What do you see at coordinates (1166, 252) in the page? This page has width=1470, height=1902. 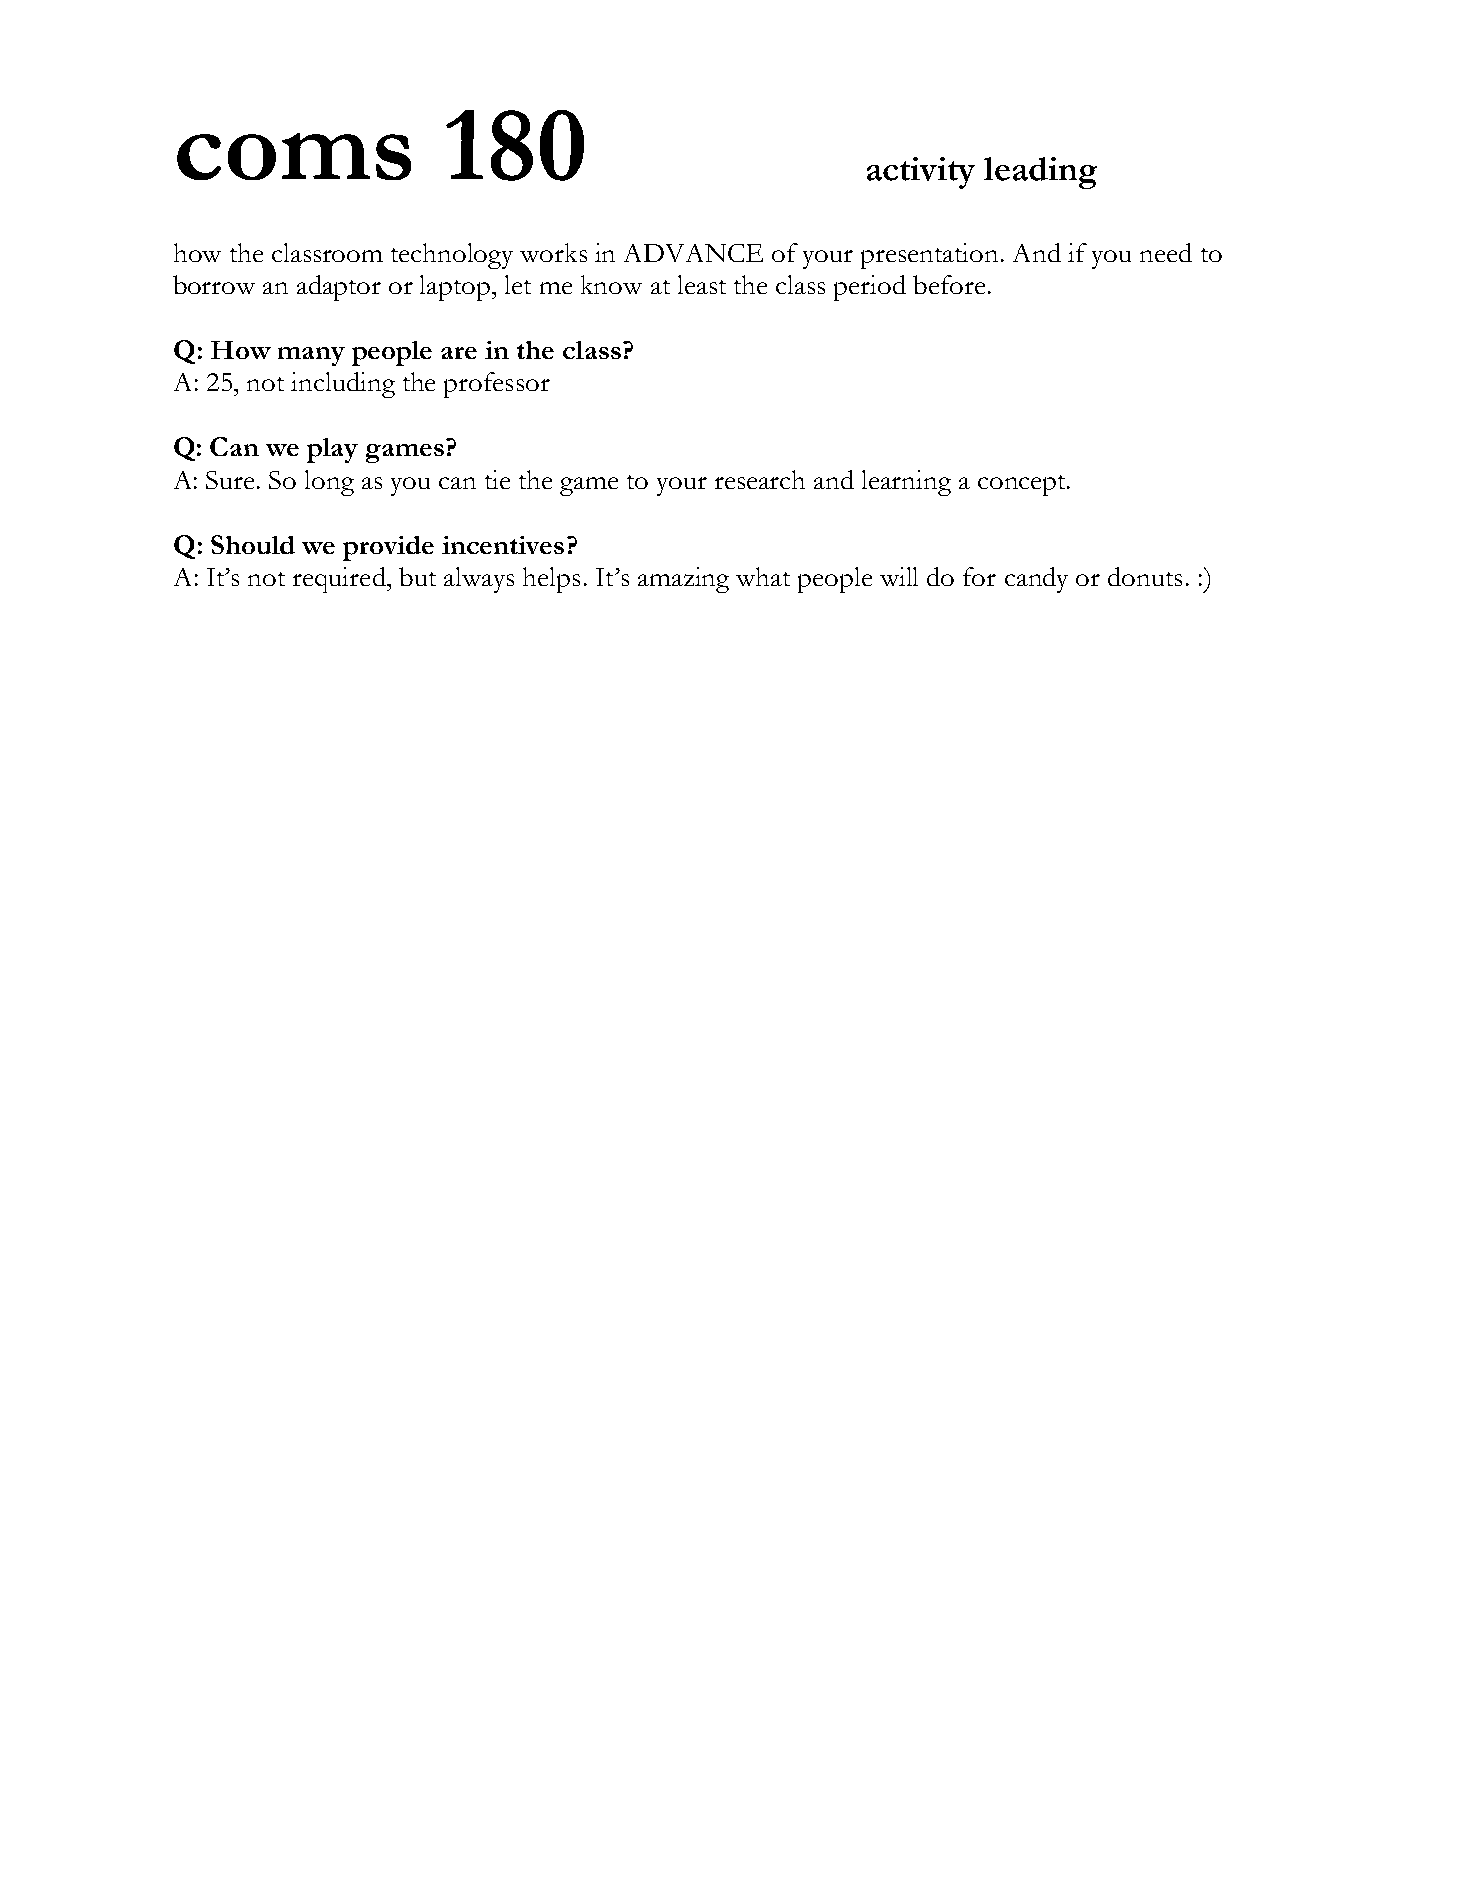 I see `need` at bounding box center [1166, 252].
